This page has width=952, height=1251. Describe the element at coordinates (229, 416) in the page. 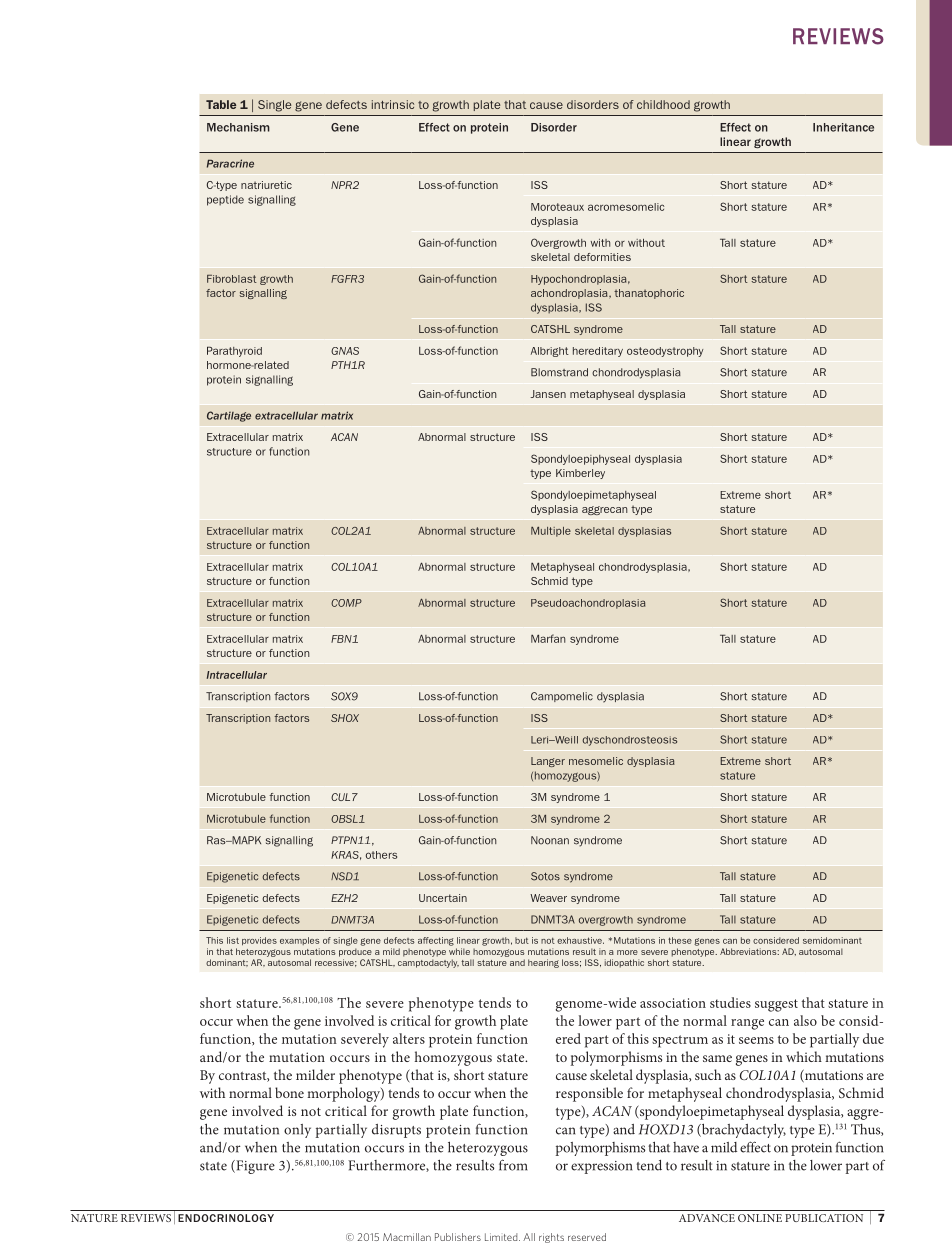

I see `Cartilage` at that location.
